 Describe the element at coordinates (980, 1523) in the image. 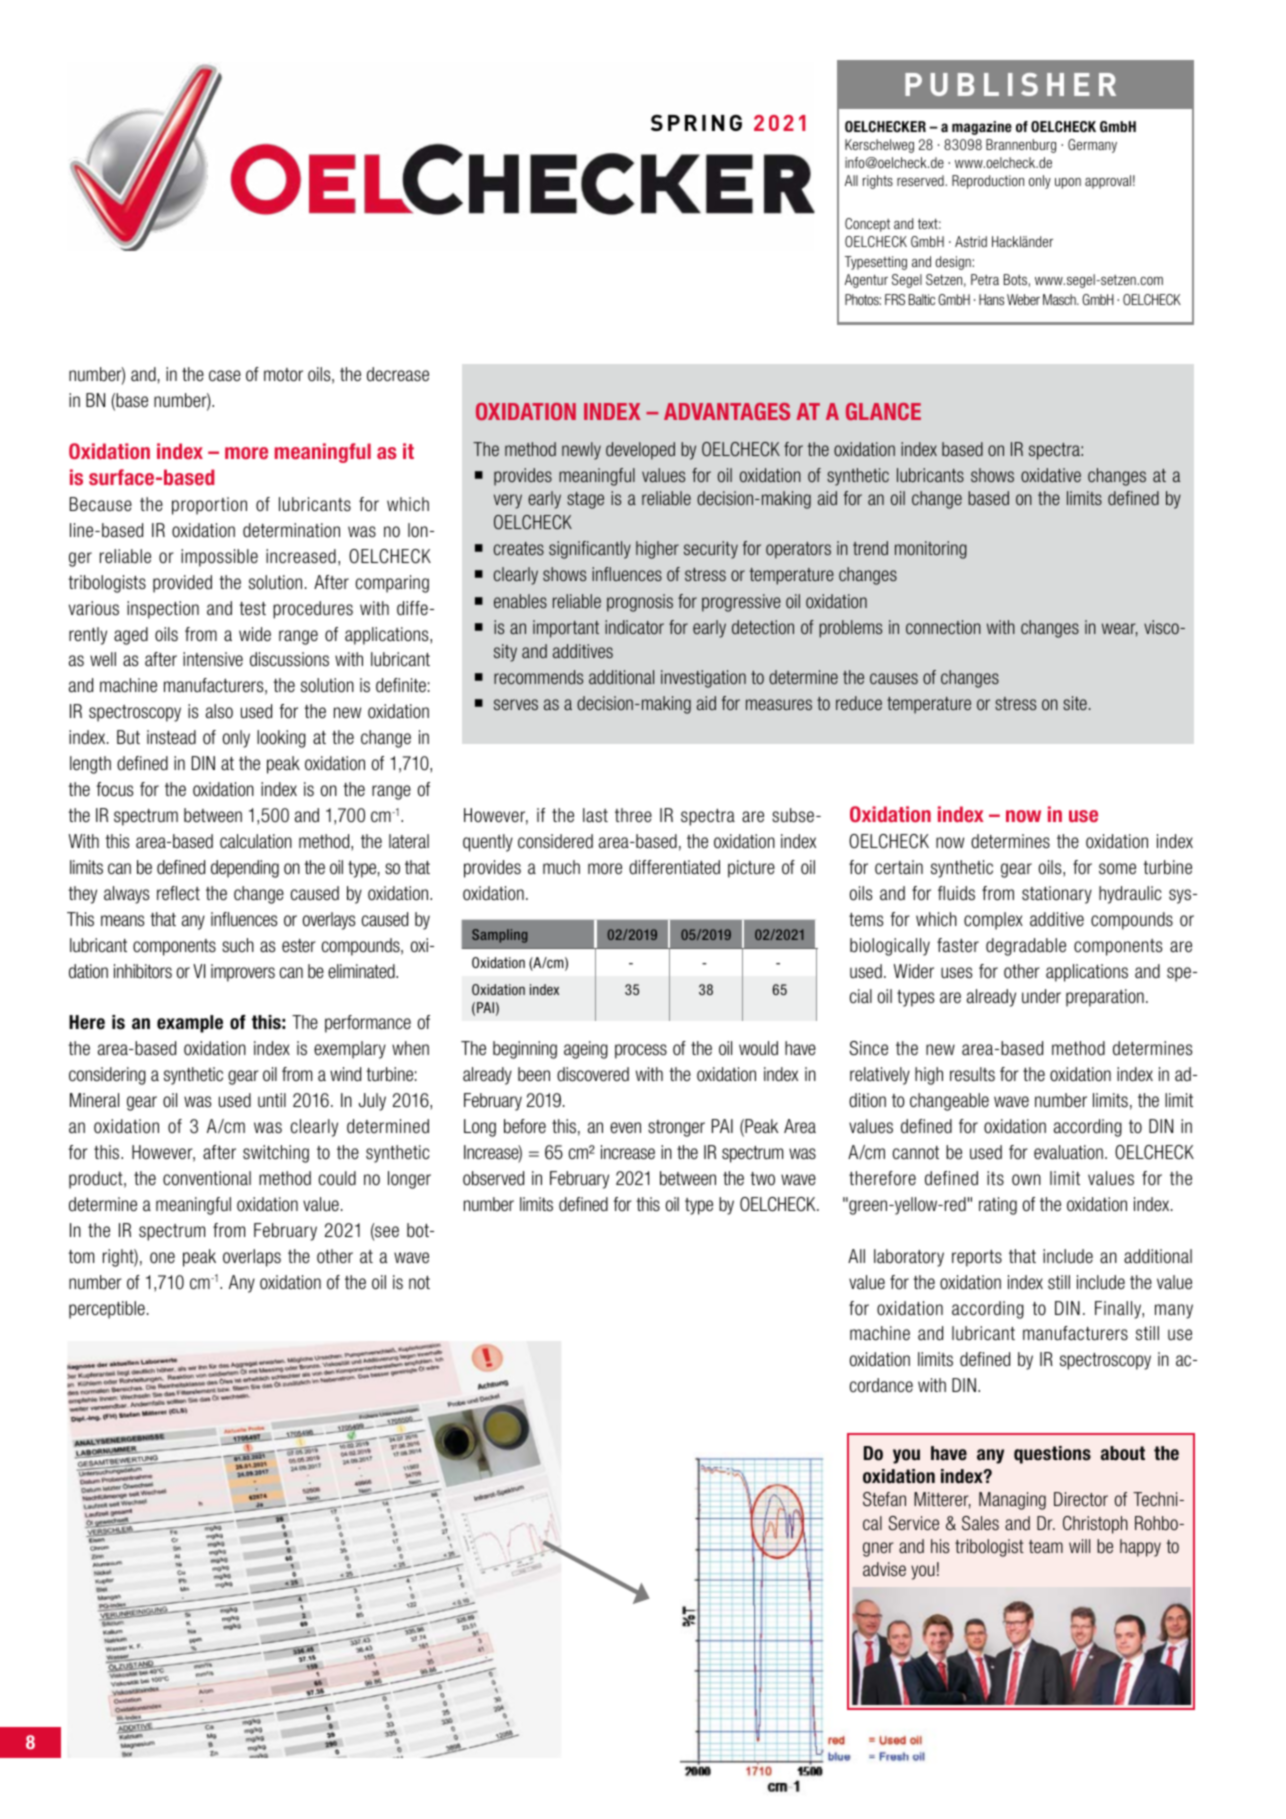

I see `Sales` at that location.
